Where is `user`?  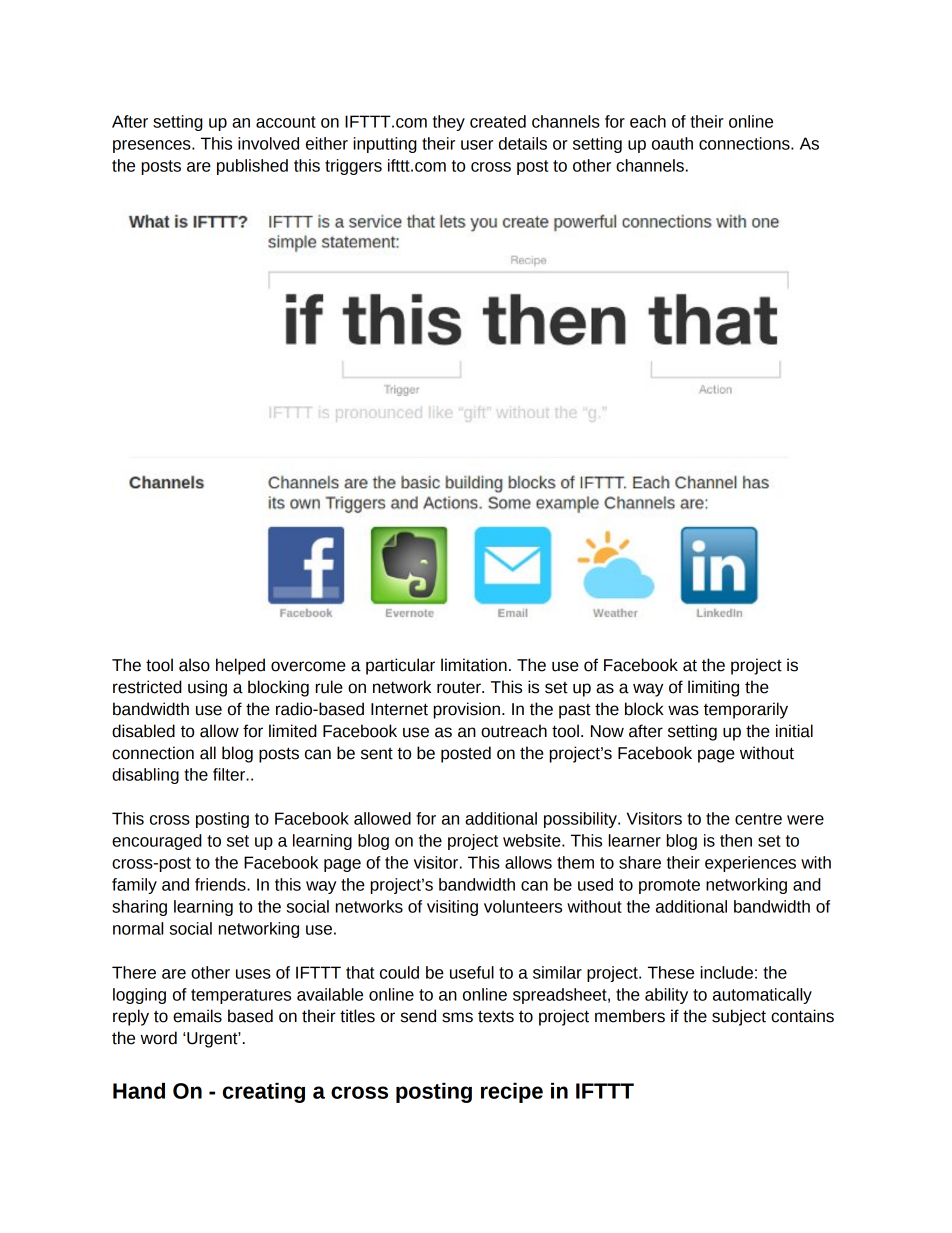
user is located at coordinates (477, 145).
